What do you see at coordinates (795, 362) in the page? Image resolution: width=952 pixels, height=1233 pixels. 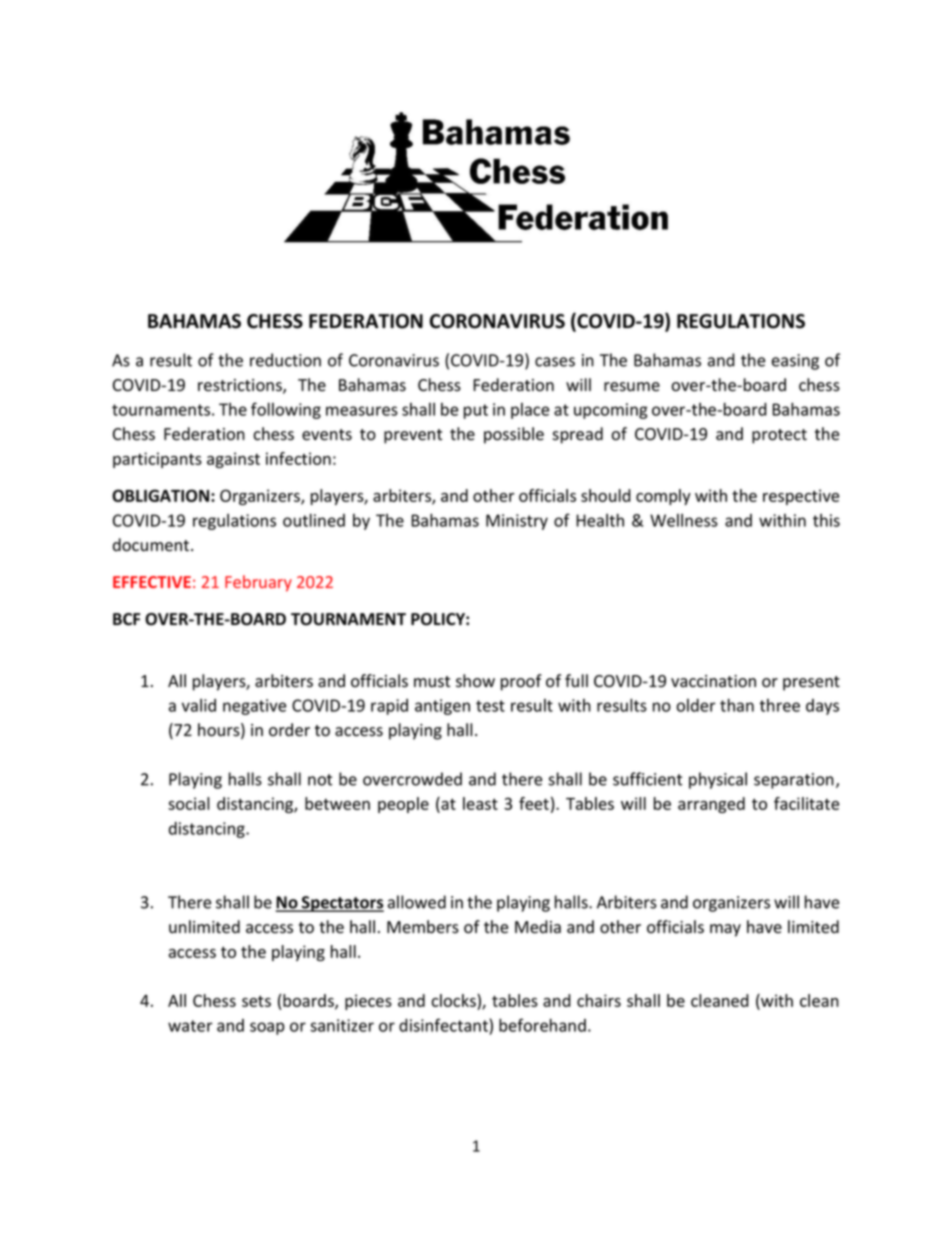 I see `easing` at bounding box center [795, 362].
